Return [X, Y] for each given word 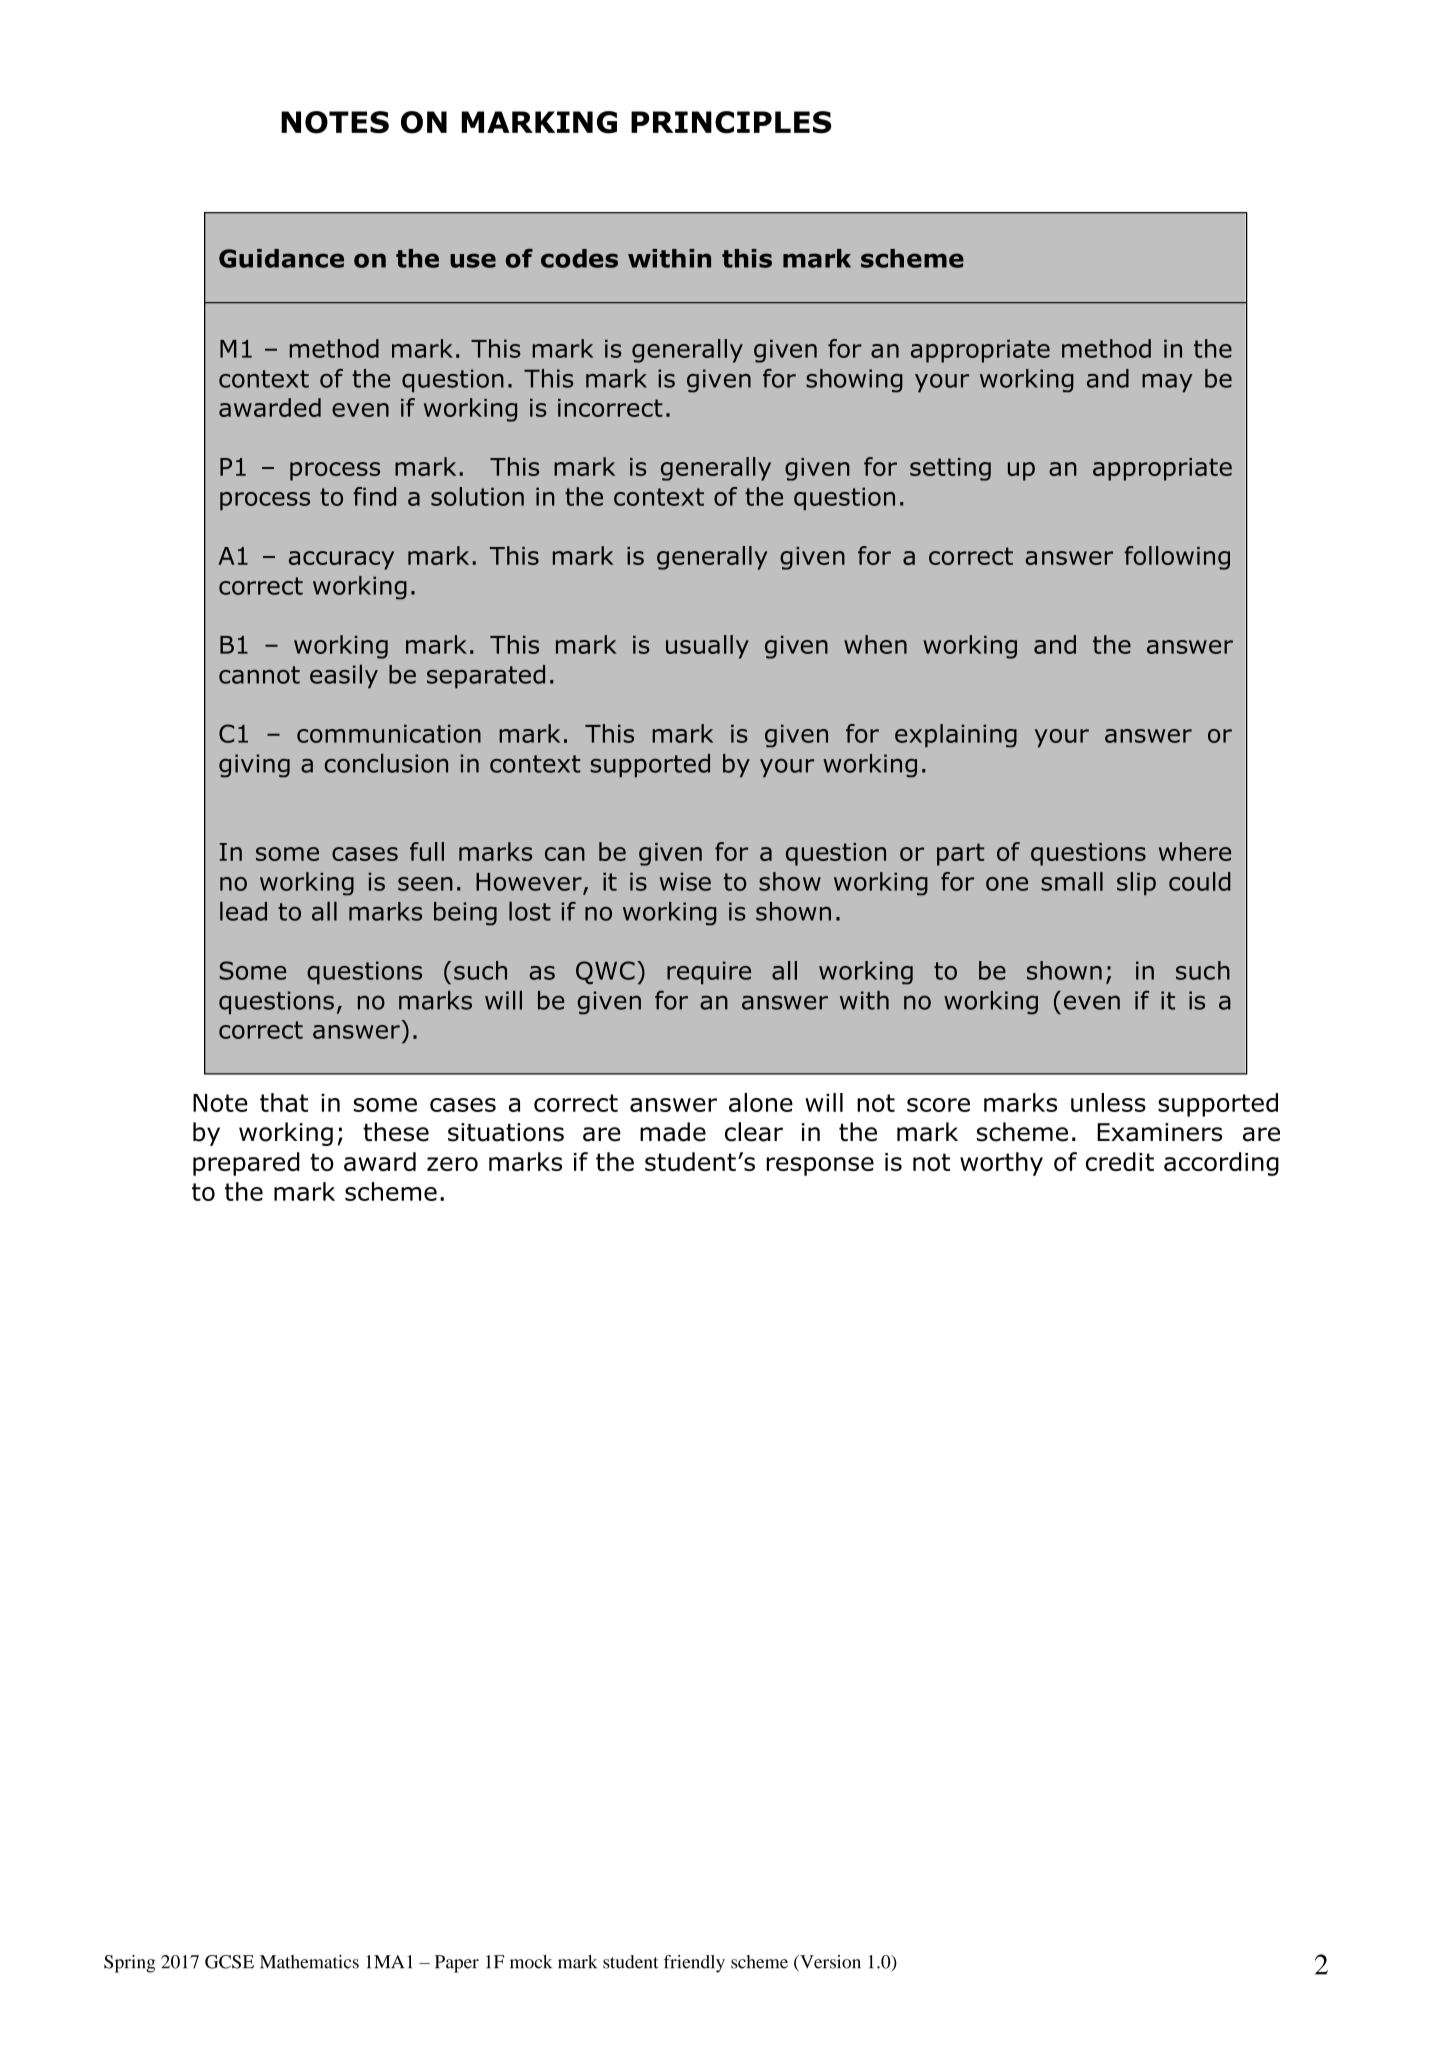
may [1167, 383]
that [284, 1102]
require [709, 972]
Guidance [281, 258]
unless [1108, 1102]
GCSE [229, 1962]
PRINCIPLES [731, 122]
